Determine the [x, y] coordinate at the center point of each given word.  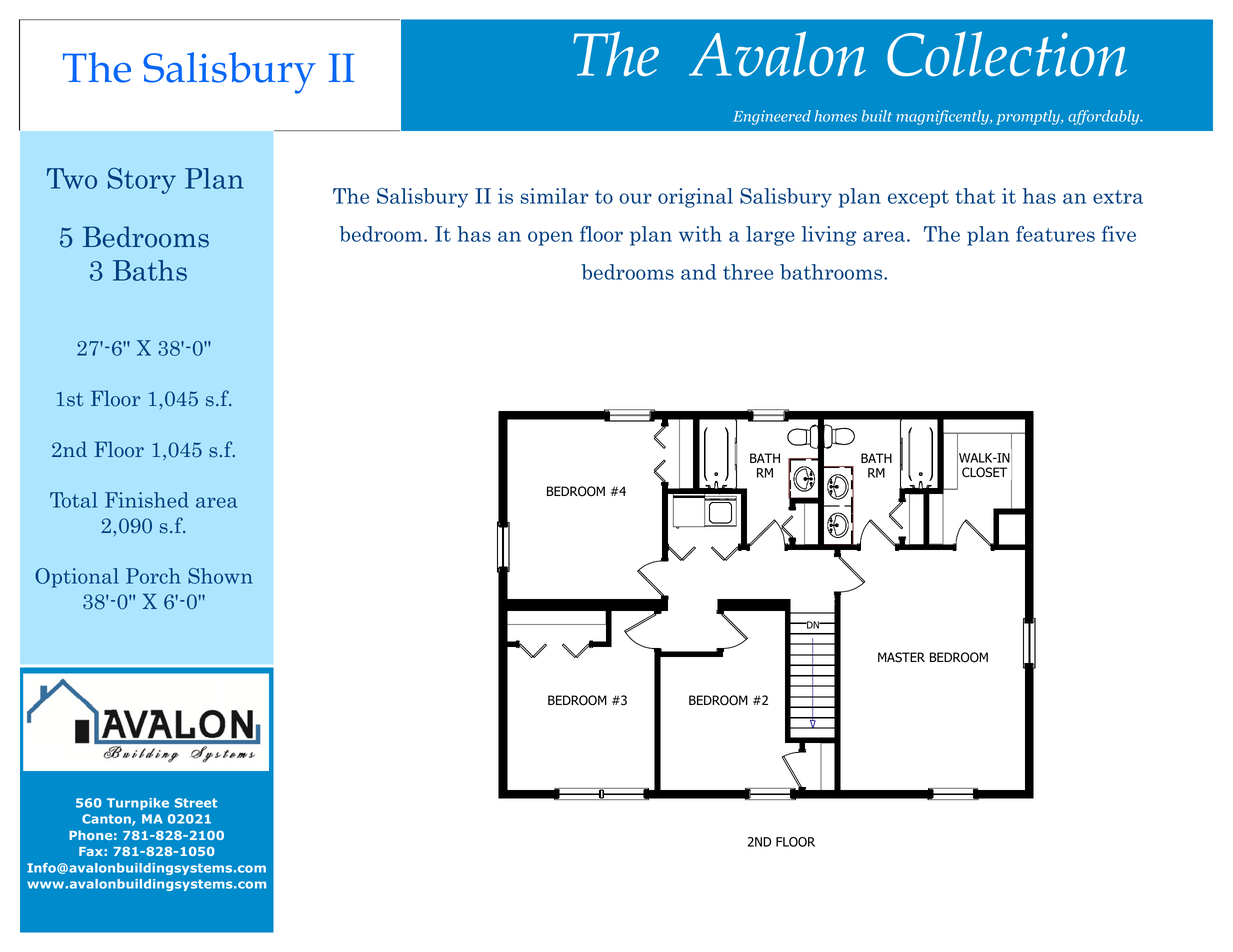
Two [72, 178]
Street [196, 803]
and [698, 272]
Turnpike [138, 804]
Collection [1007, 53]
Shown [220, 576]
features [1055, 234]
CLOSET [984, 472]
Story [142, 181]
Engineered [772, 117]
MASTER [901, 657]
